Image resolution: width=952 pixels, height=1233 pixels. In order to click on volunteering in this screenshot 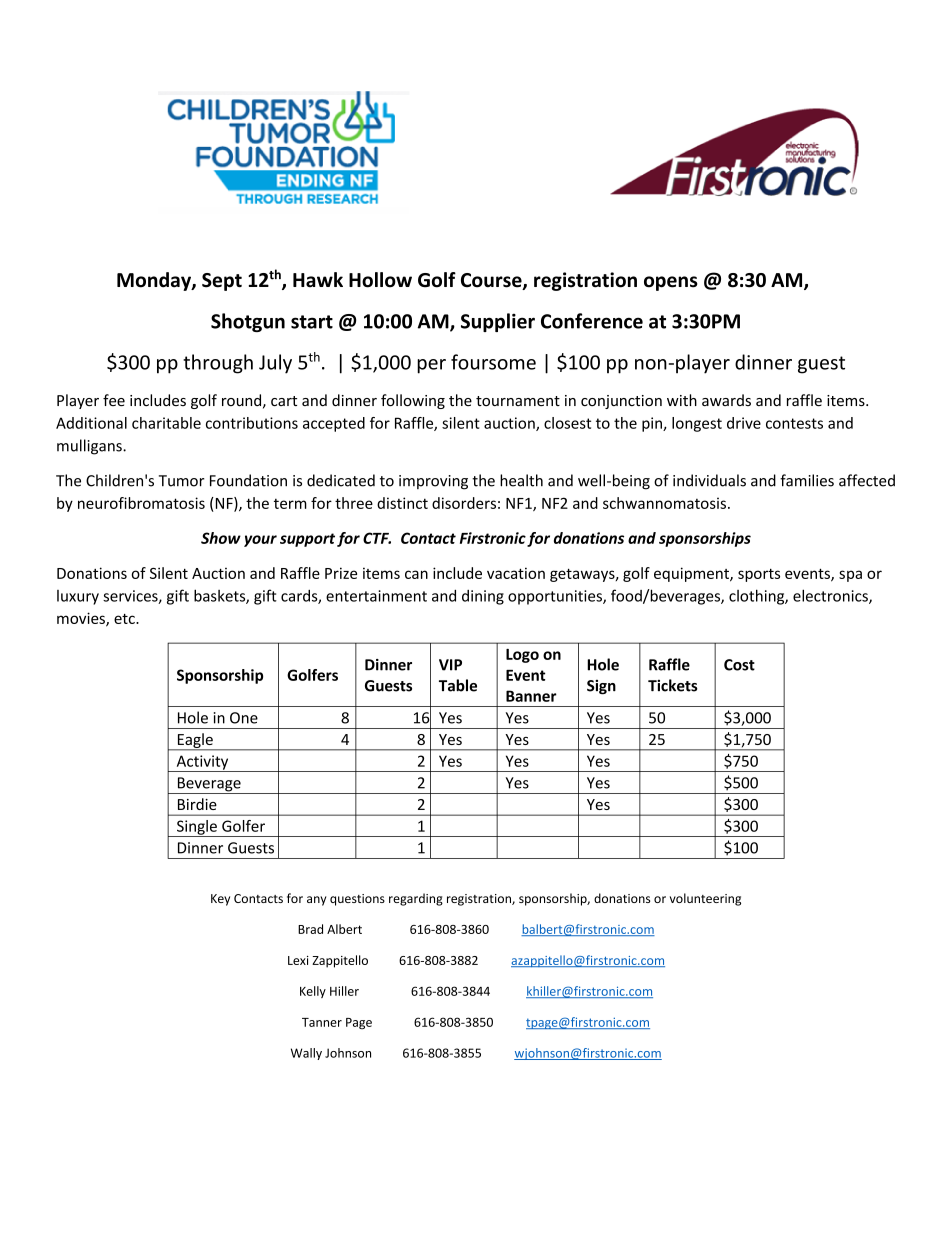, I will do `click(705, 899)`.
